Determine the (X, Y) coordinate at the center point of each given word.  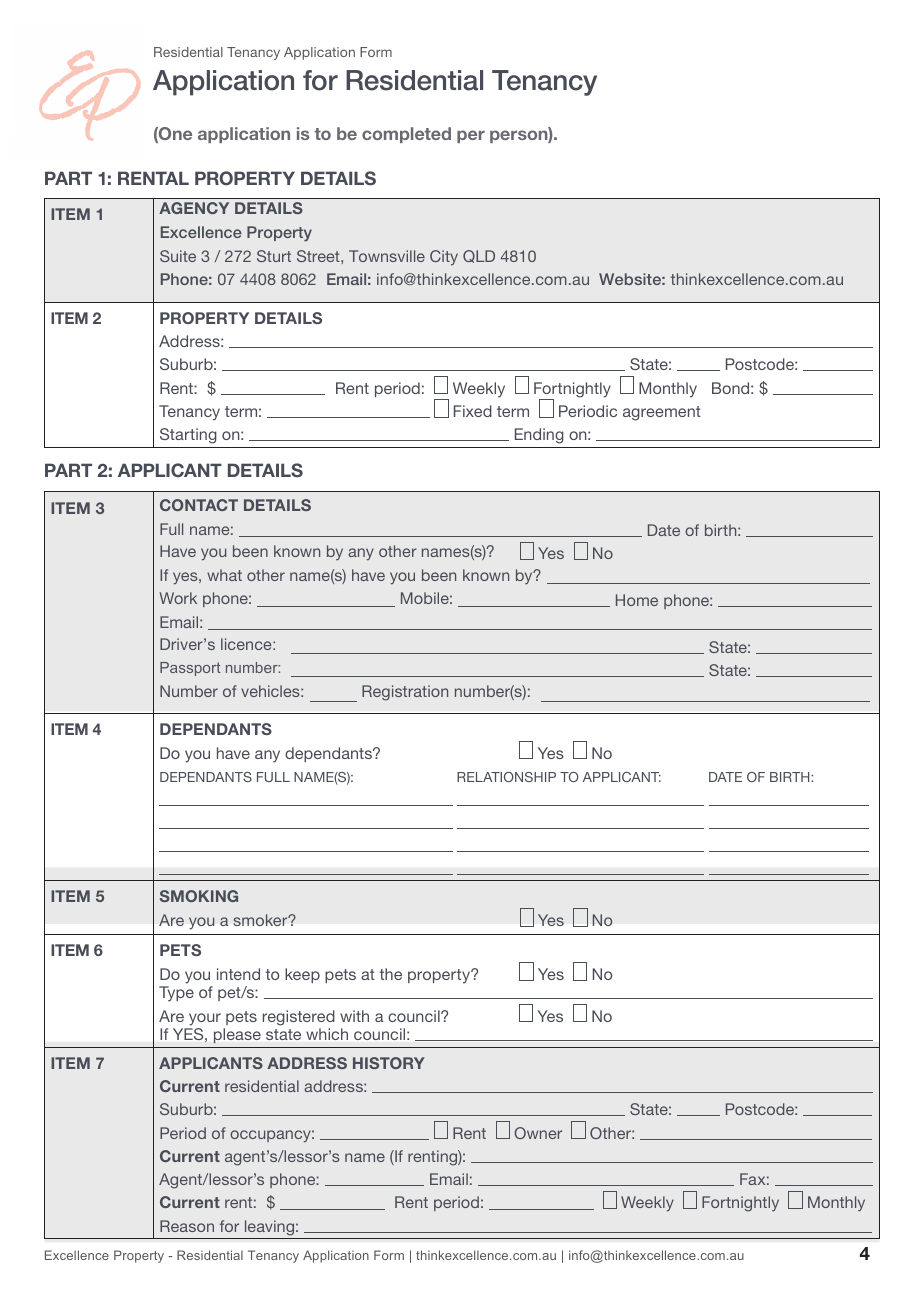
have (233, 753)
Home (637, 600)
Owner (538, 1133)
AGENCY (194, 208)
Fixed (473, 411)
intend (238, 974)
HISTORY (389, 1063)
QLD (479, 256)
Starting (188, 436)
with (354, 1016)
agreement (662, 413)
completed (406, 135)
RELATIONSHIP (506, 777)
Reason (187, 1226)
